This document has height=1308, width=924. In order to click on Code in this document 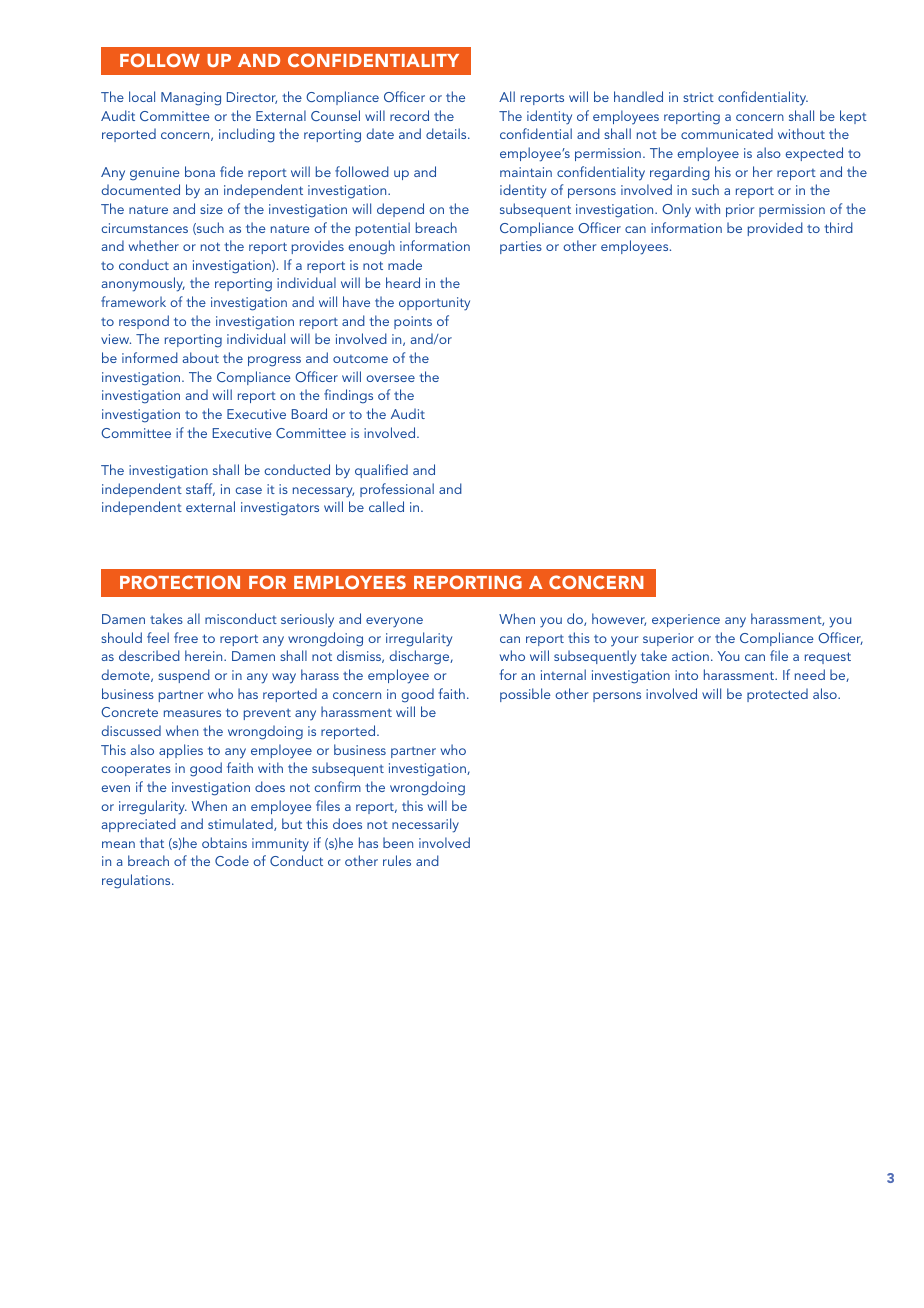, I will do `click(232, 860)`.
